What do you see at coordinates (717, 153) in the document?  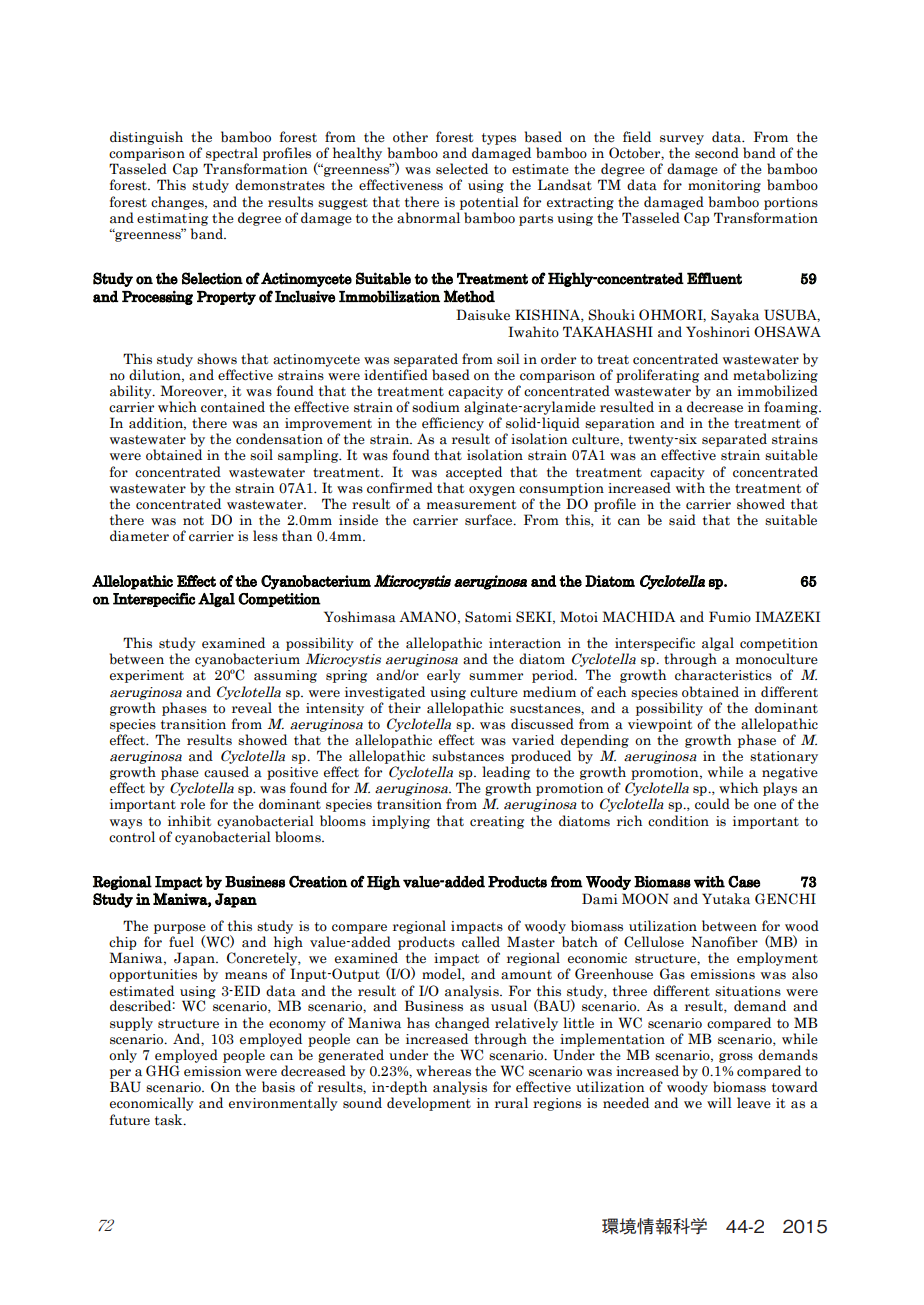 I see `second` at bounding box center [717, 153].
